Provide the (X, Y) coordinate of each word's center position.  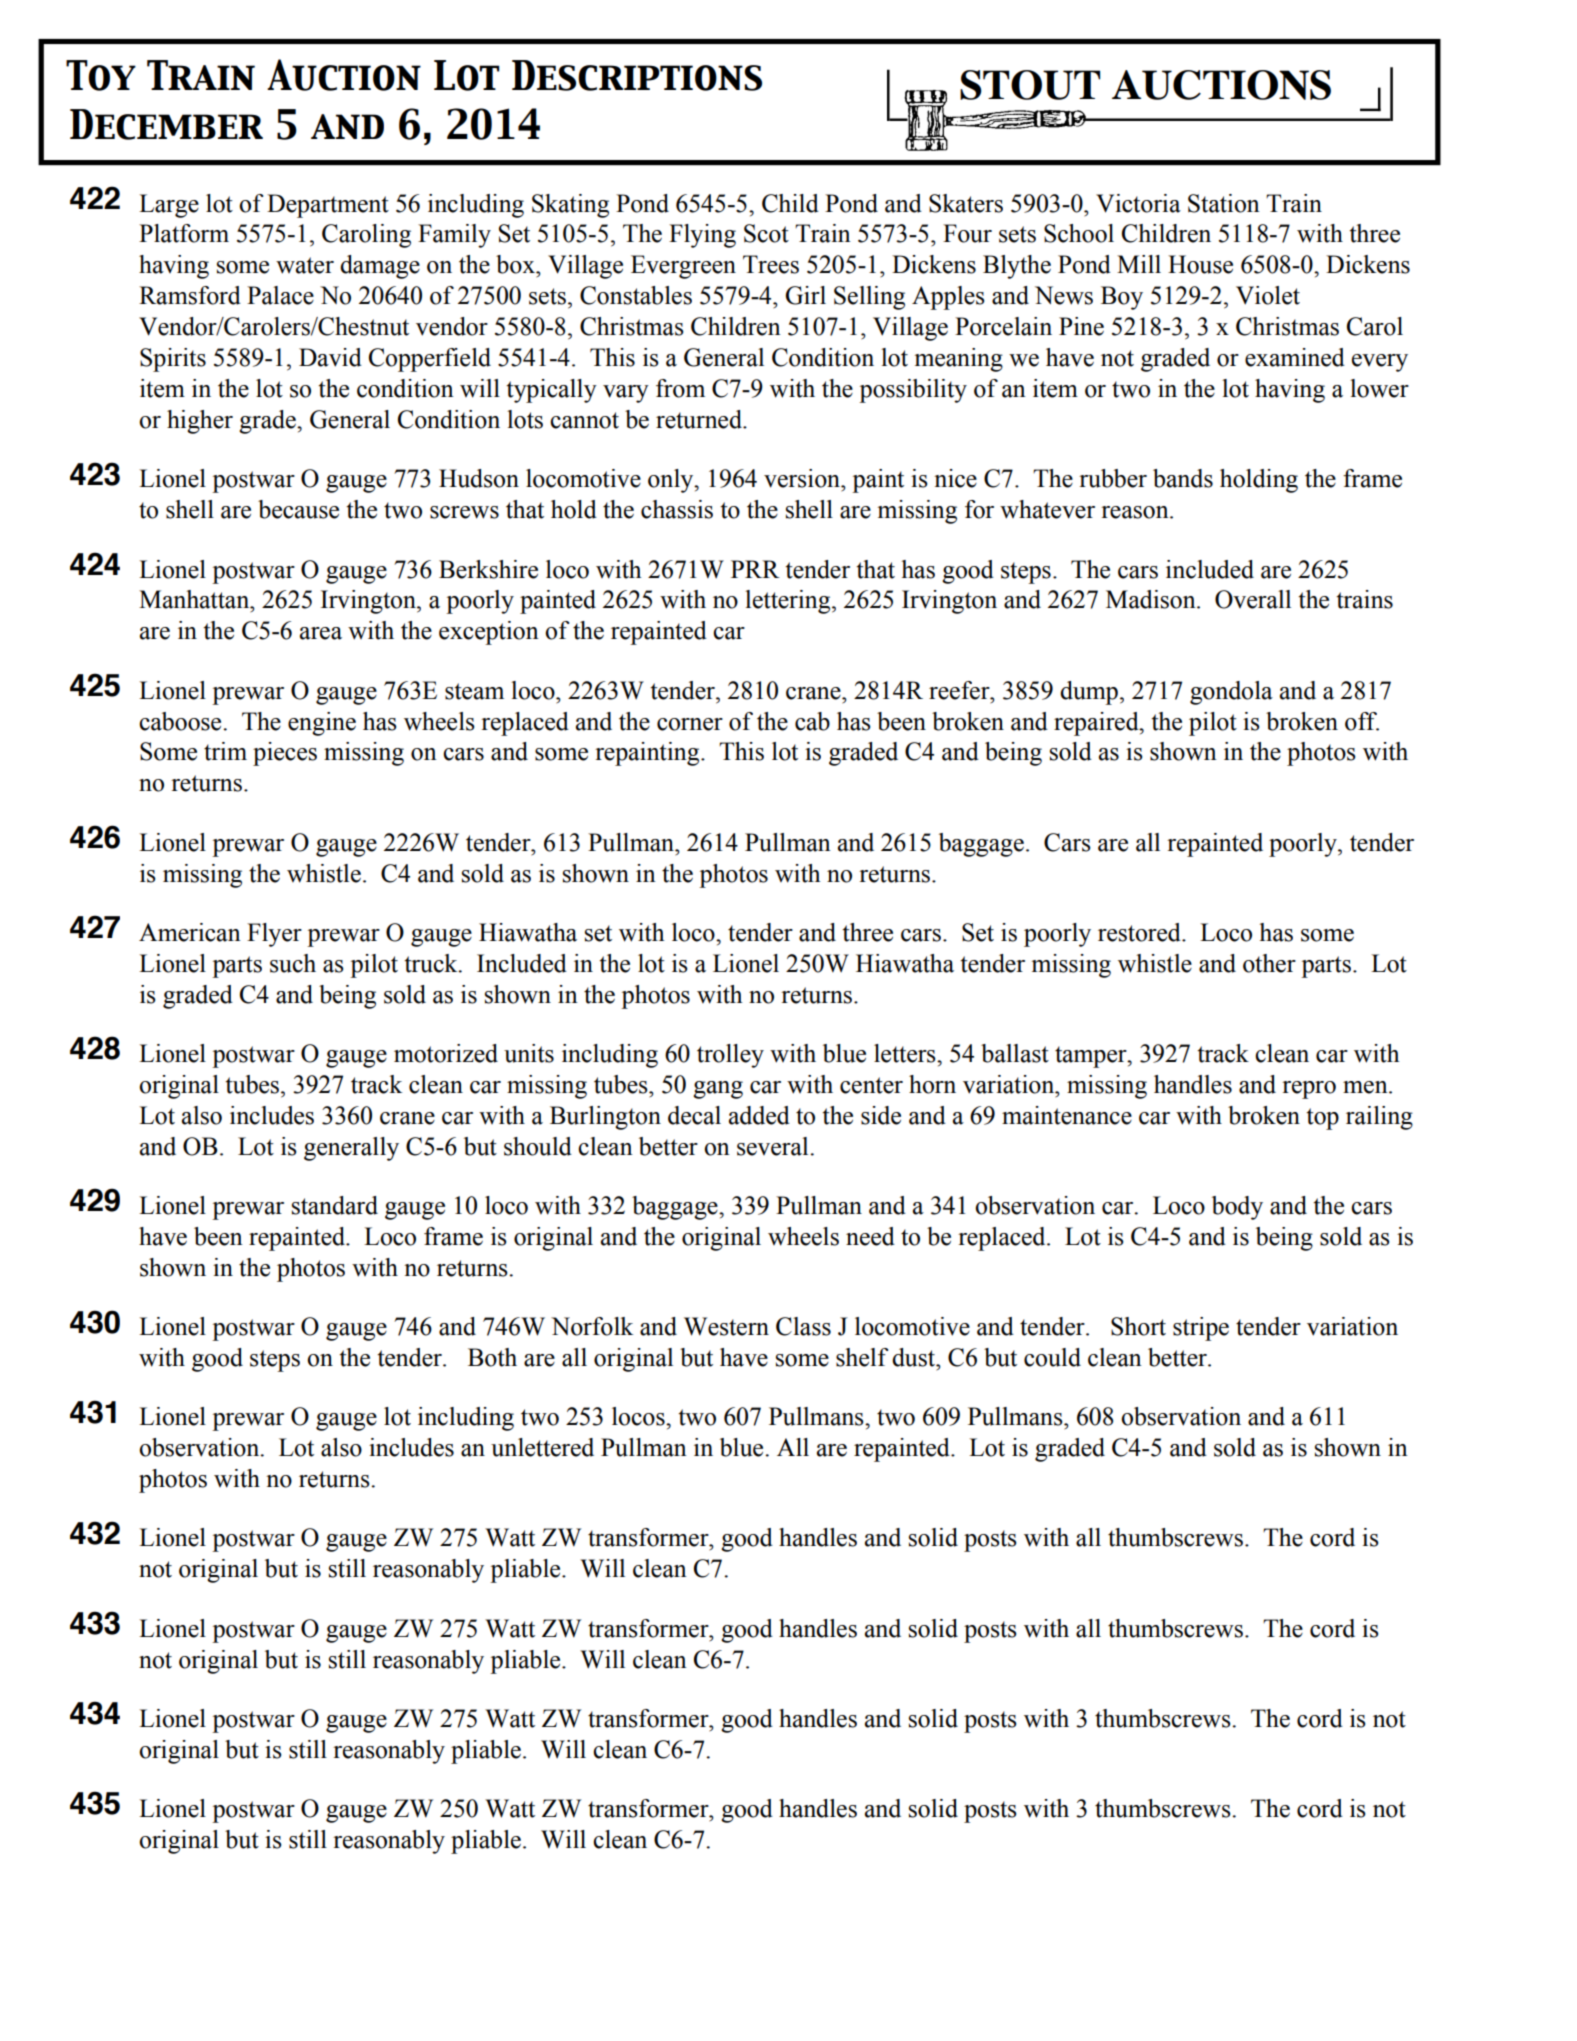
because (298, 509)
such (293, 963)
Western (726, 1326)
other (1269, 963)
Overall (1253, 599)
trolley (730, 1056)
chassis (677, 509)
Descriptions (637, 75)
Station (1224, 203)
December (166, 124)
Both (492, 1357)
